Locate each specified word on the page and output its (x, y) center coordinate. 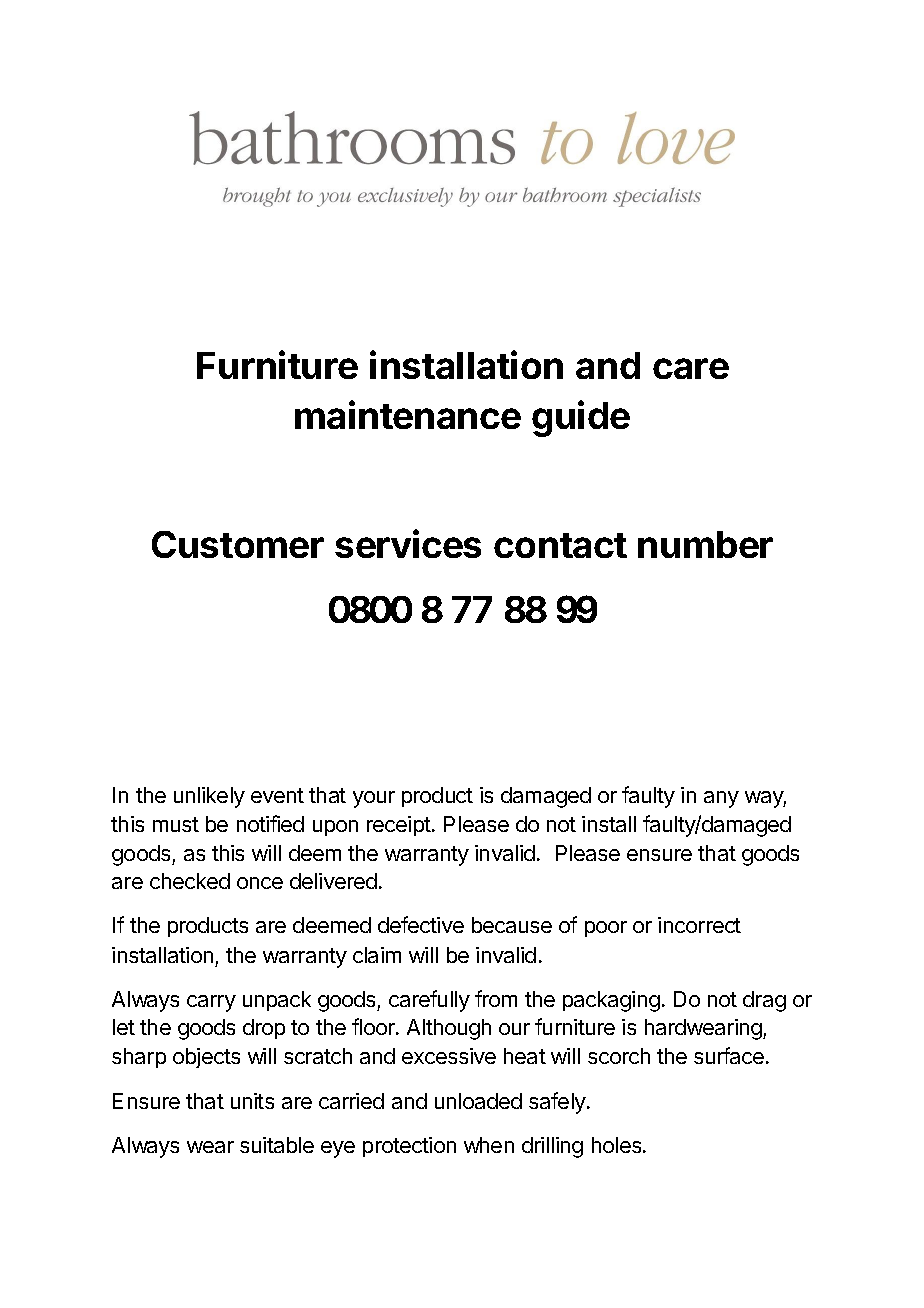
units (252, 1101)
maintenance (408, 414)
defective (421, 924)
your (374, 799)
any (721, 799)
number (705, 544)
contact (560, 545)
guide (581, 418)
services (408, 543)
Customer (238, 544)
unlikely (209, 797)
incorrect (699, 925)
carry (211, 1003)
